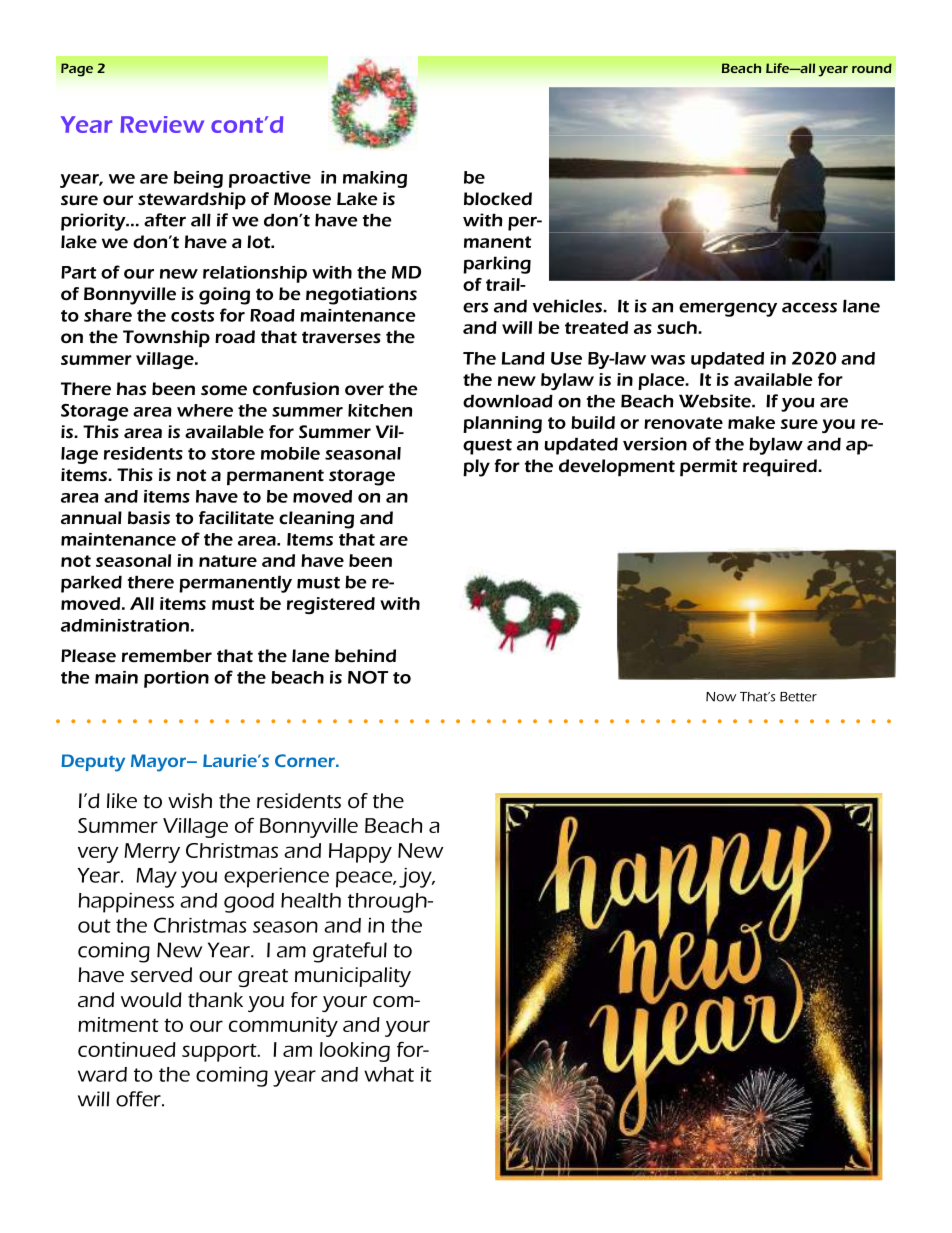 This screenshot has width=952, height=1233. I want to click on behind, so click(365, 656).
